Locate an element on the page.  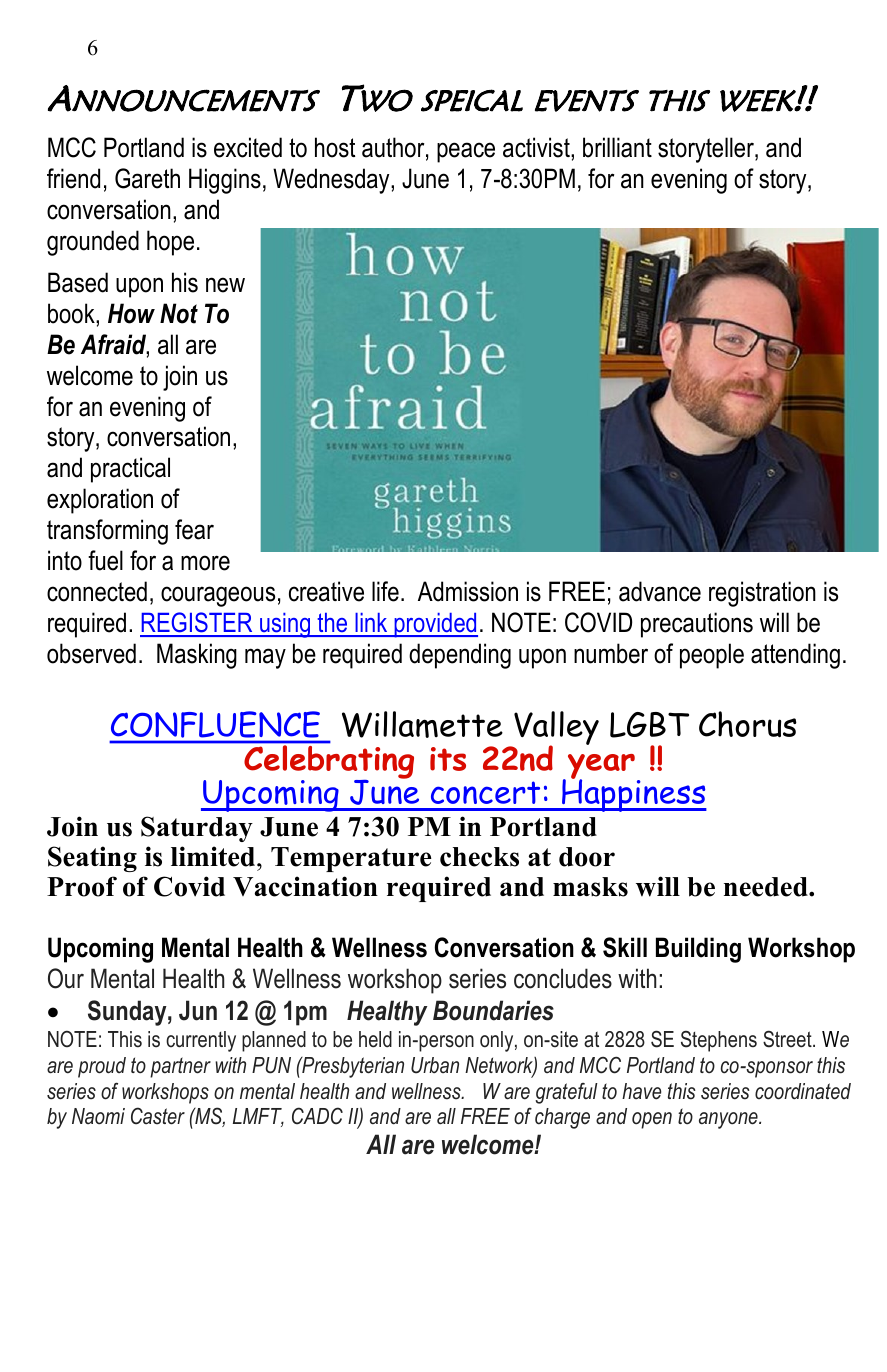
practical is located at coordinates (130, 470).
